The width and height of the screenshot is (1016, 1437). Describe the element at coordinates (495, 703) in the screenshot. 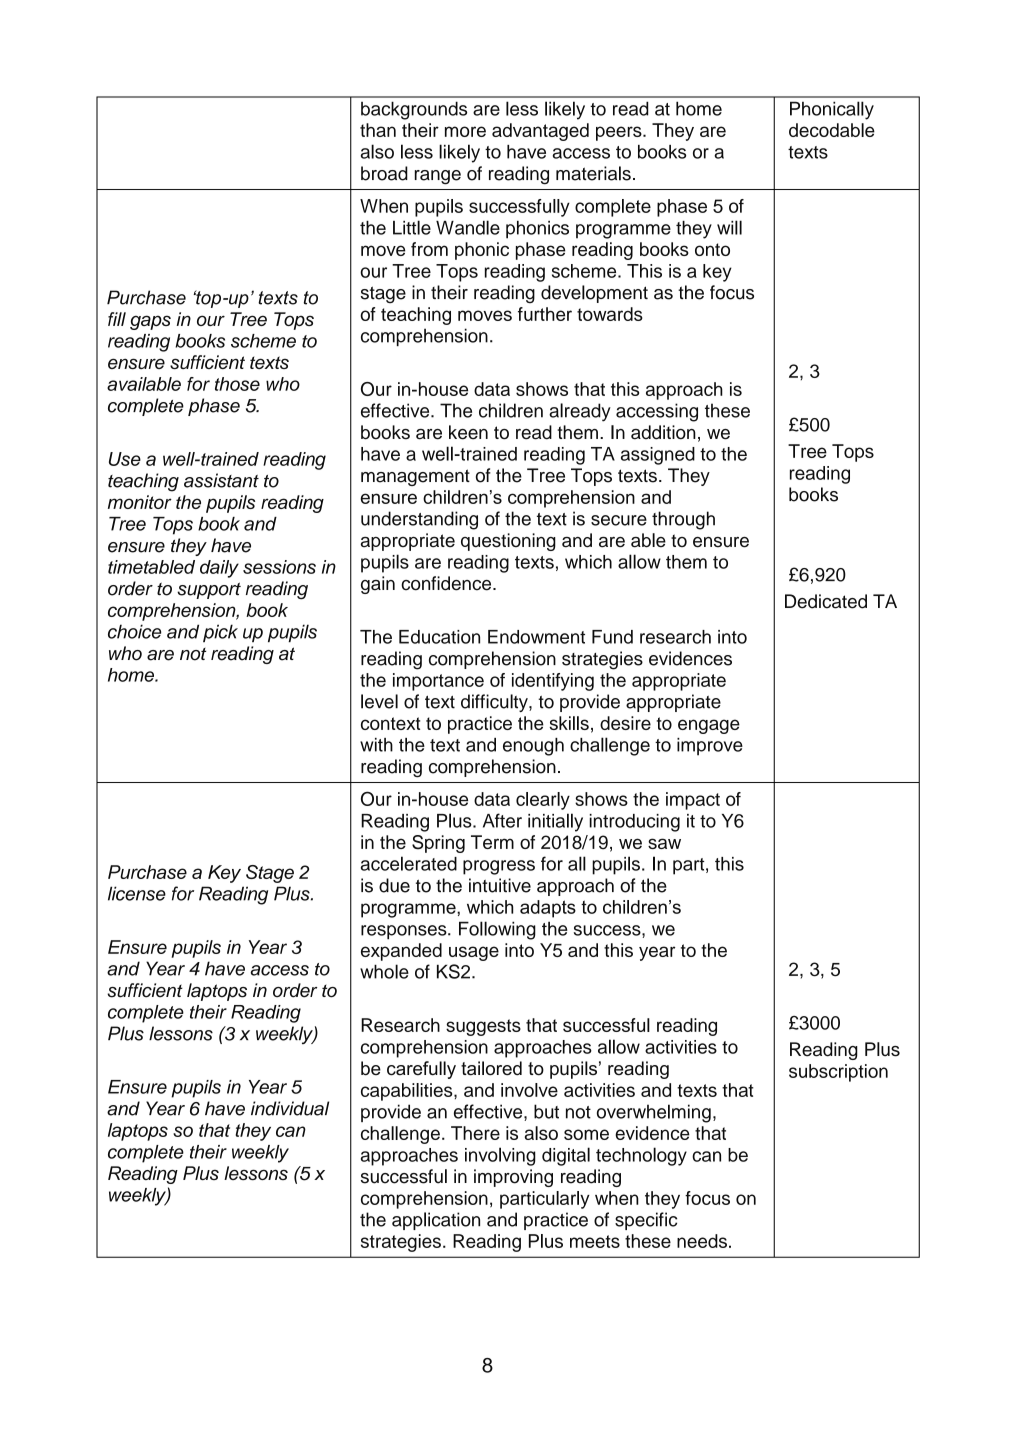

I see `difficulty` at that location.
